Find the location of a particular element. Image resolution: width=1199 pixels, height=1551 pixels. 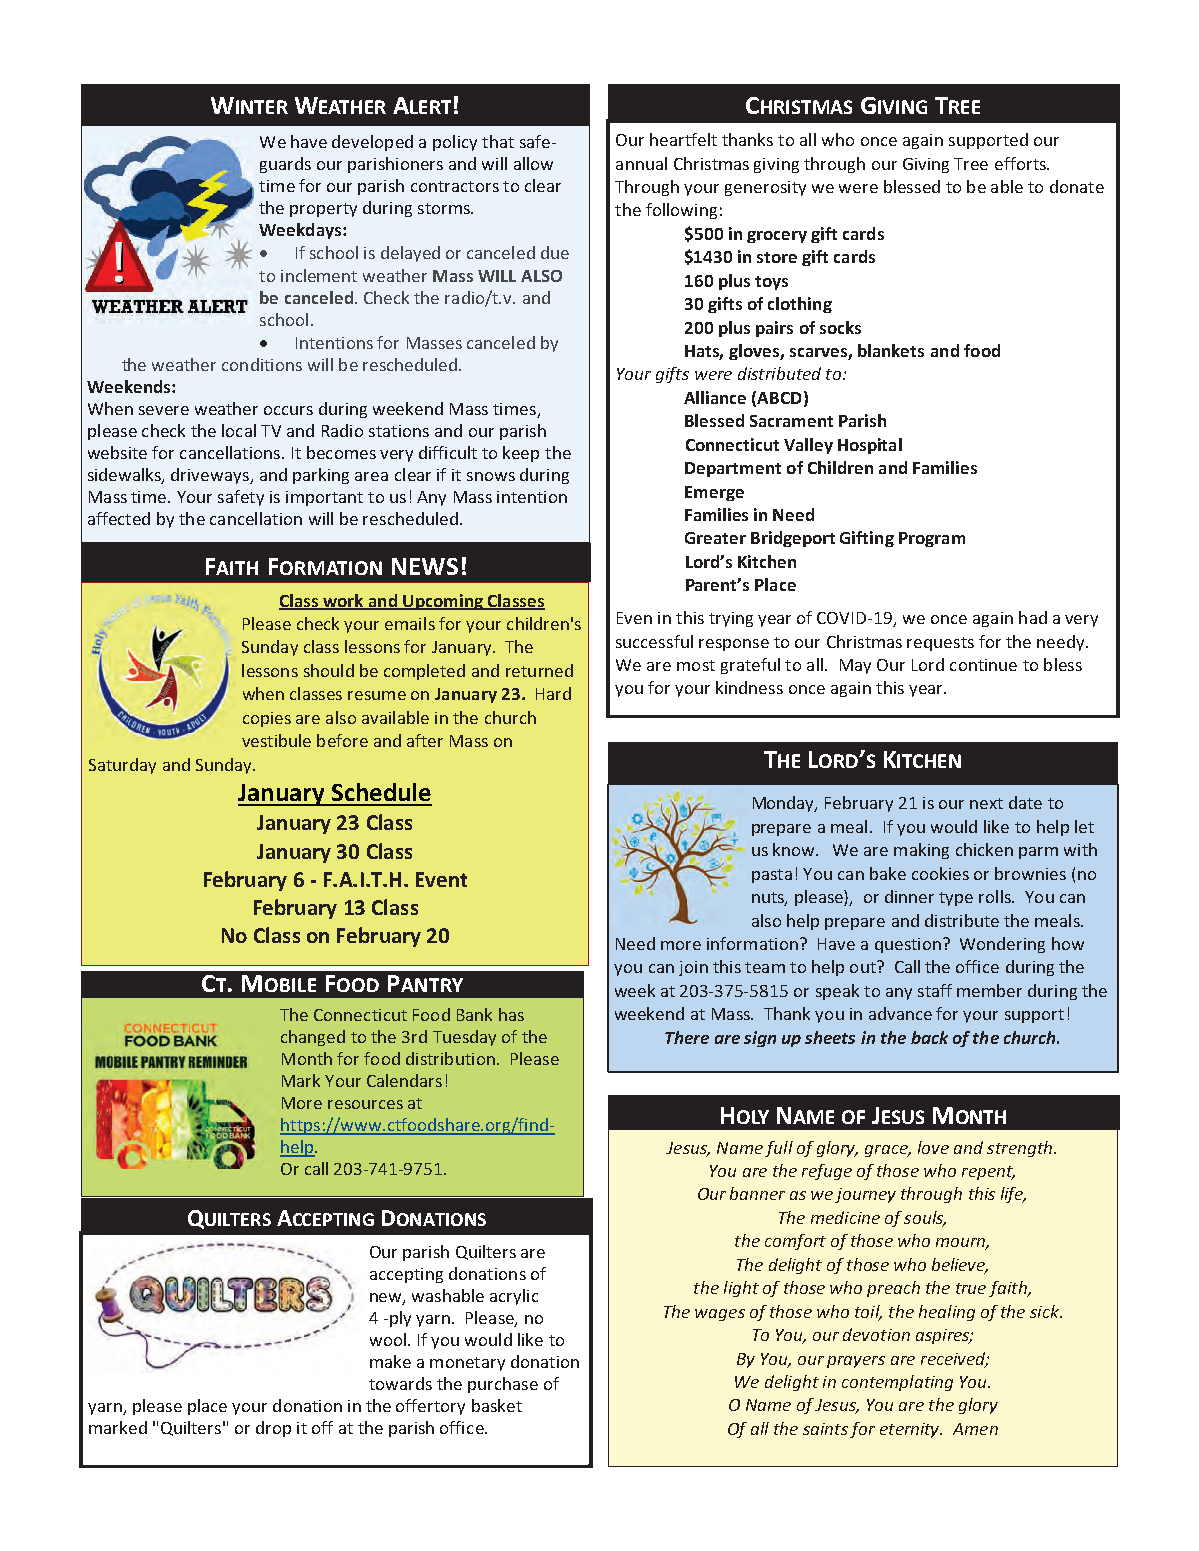

back is located at coordinates (929, 1037).
